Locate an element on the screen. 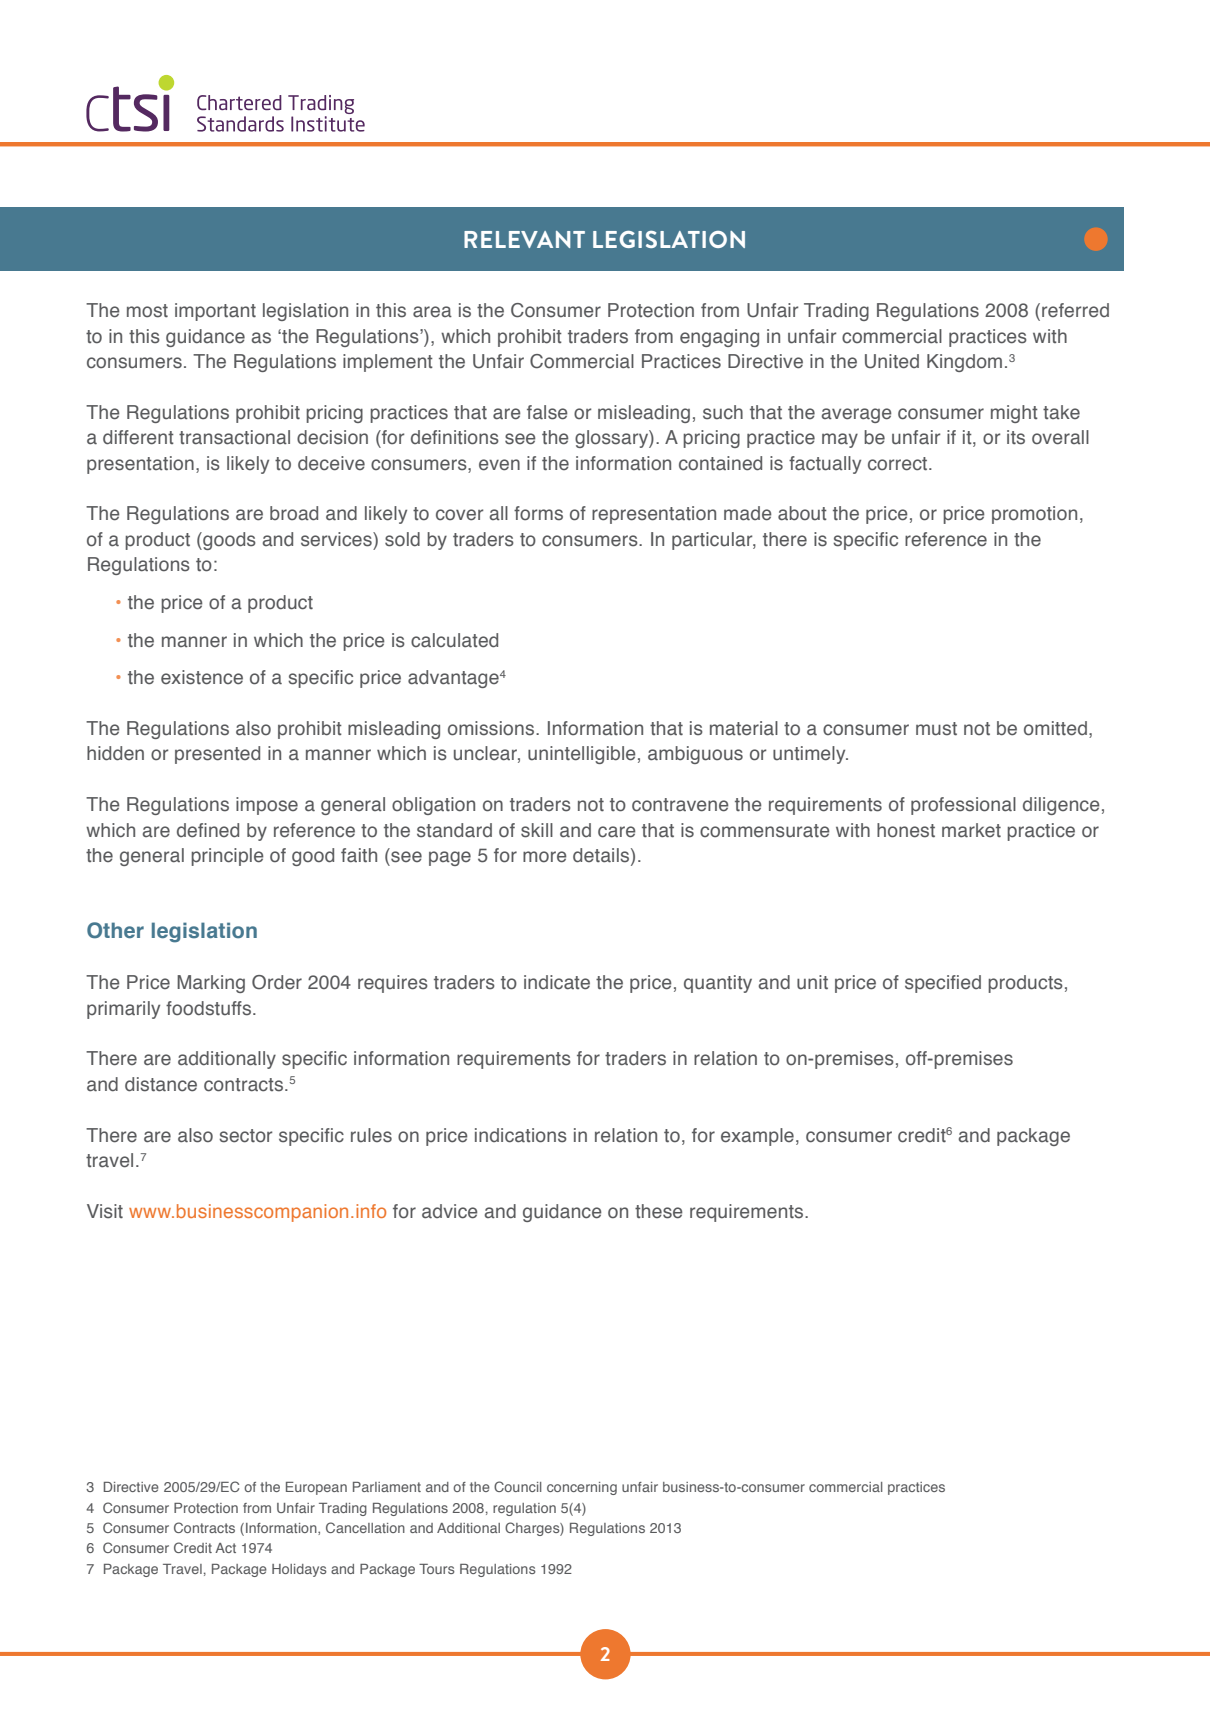  concerning is located at coordinates (582, 1488).
